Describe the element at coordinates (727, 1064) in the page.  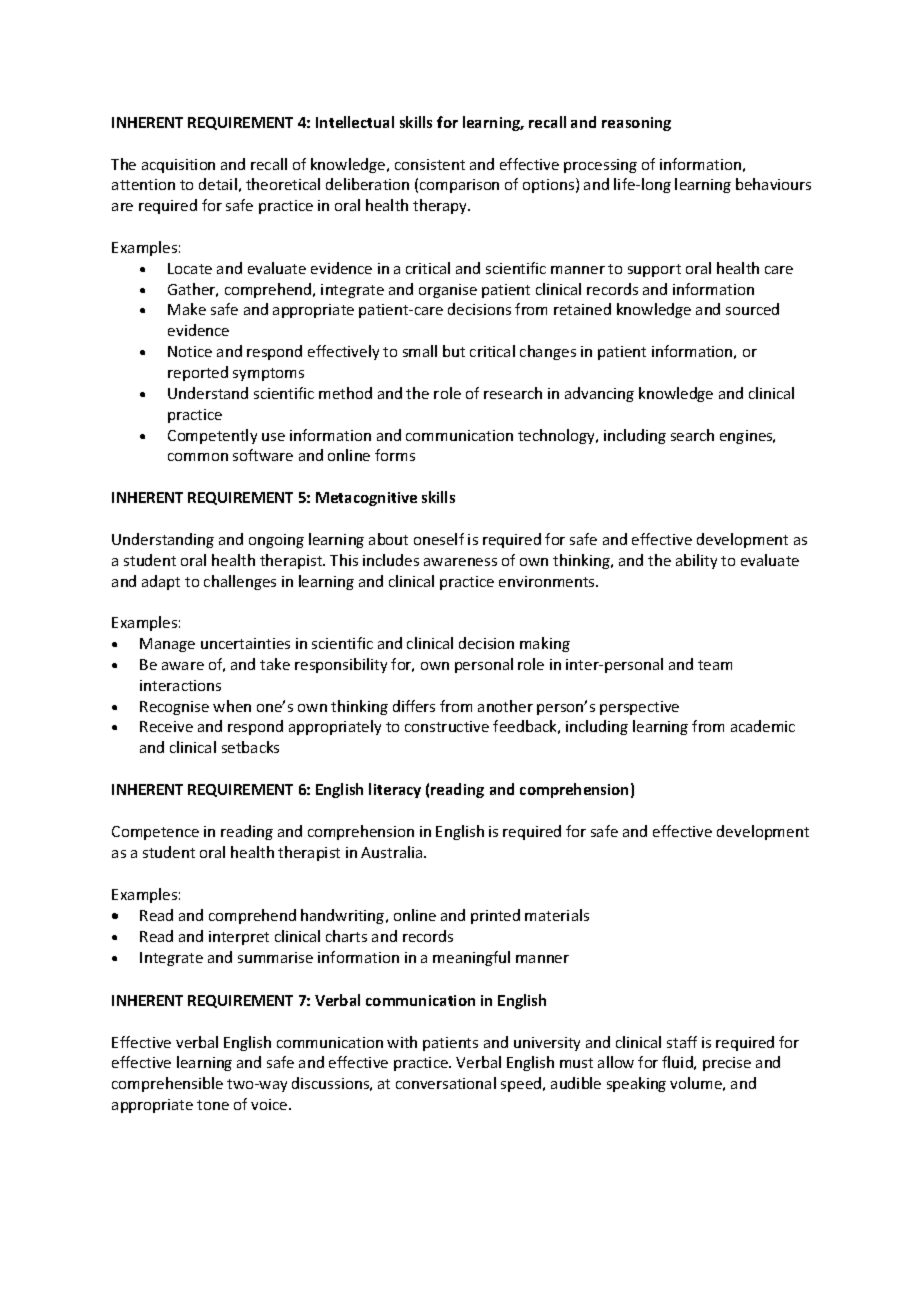
I see `precise` at that location.
